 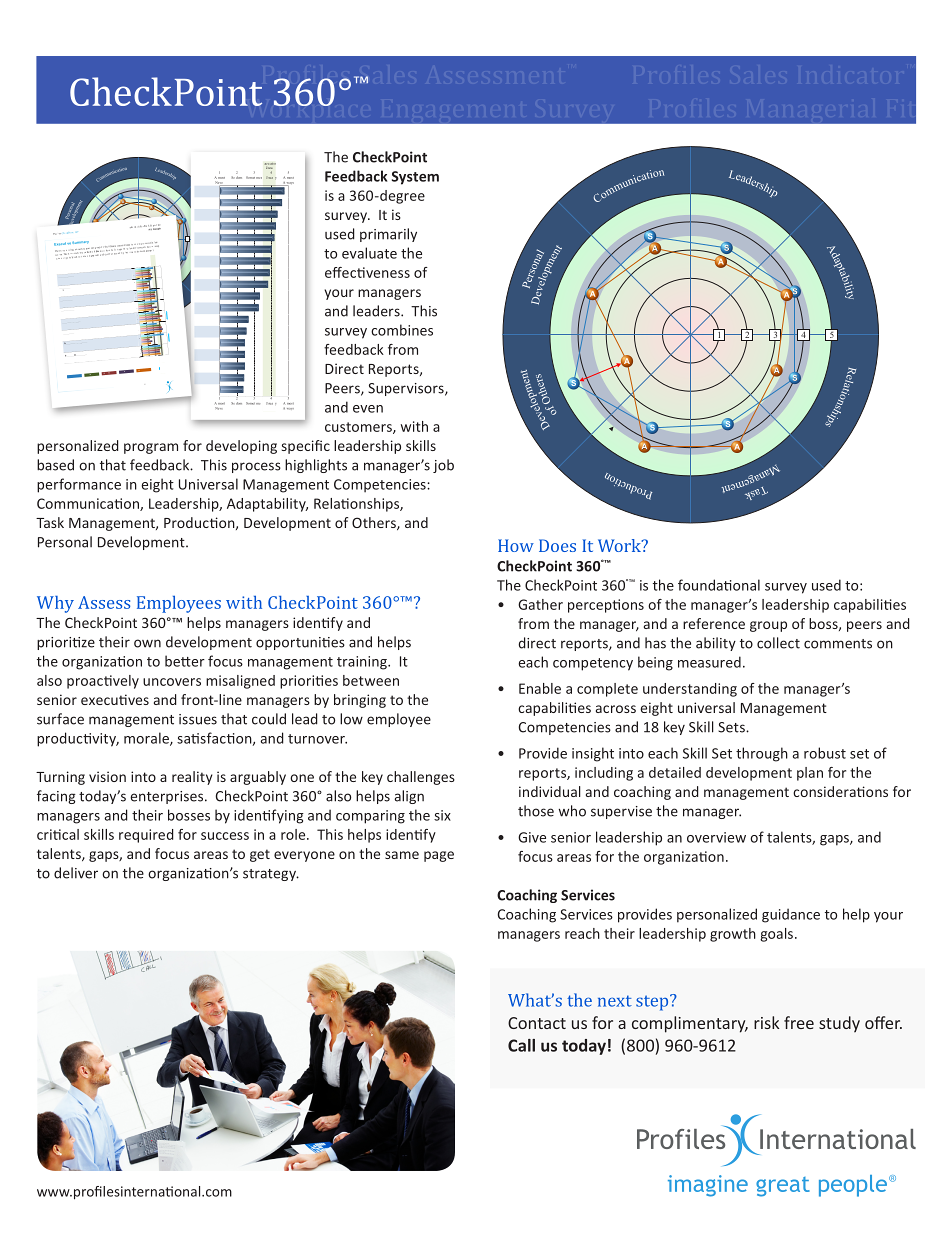 What do you see at coordinates (259, 178) in the screenshot?
I see `mes` at bounding box center [259, 178].
